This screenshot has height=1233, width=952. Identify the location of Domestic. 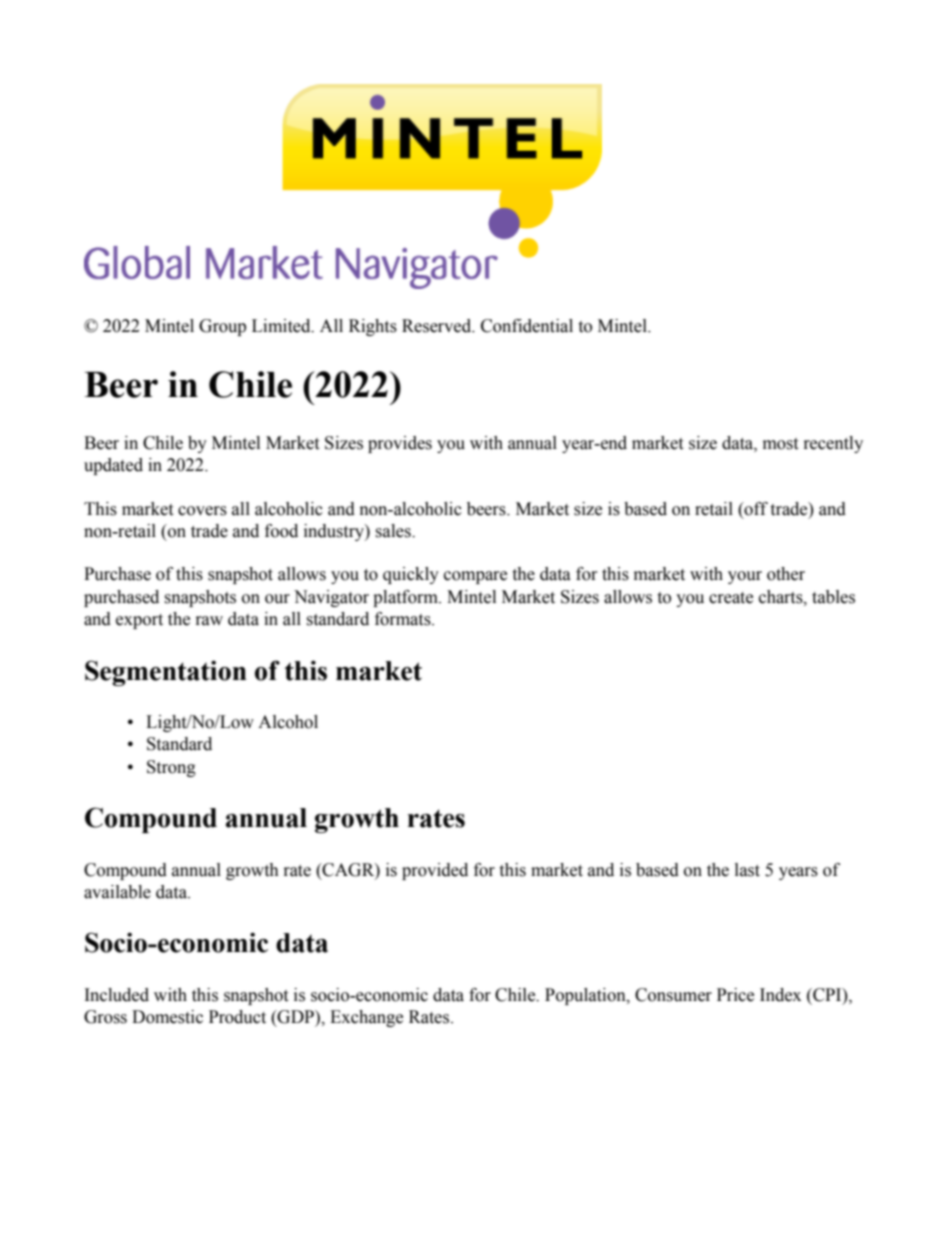
(167, 1017).
